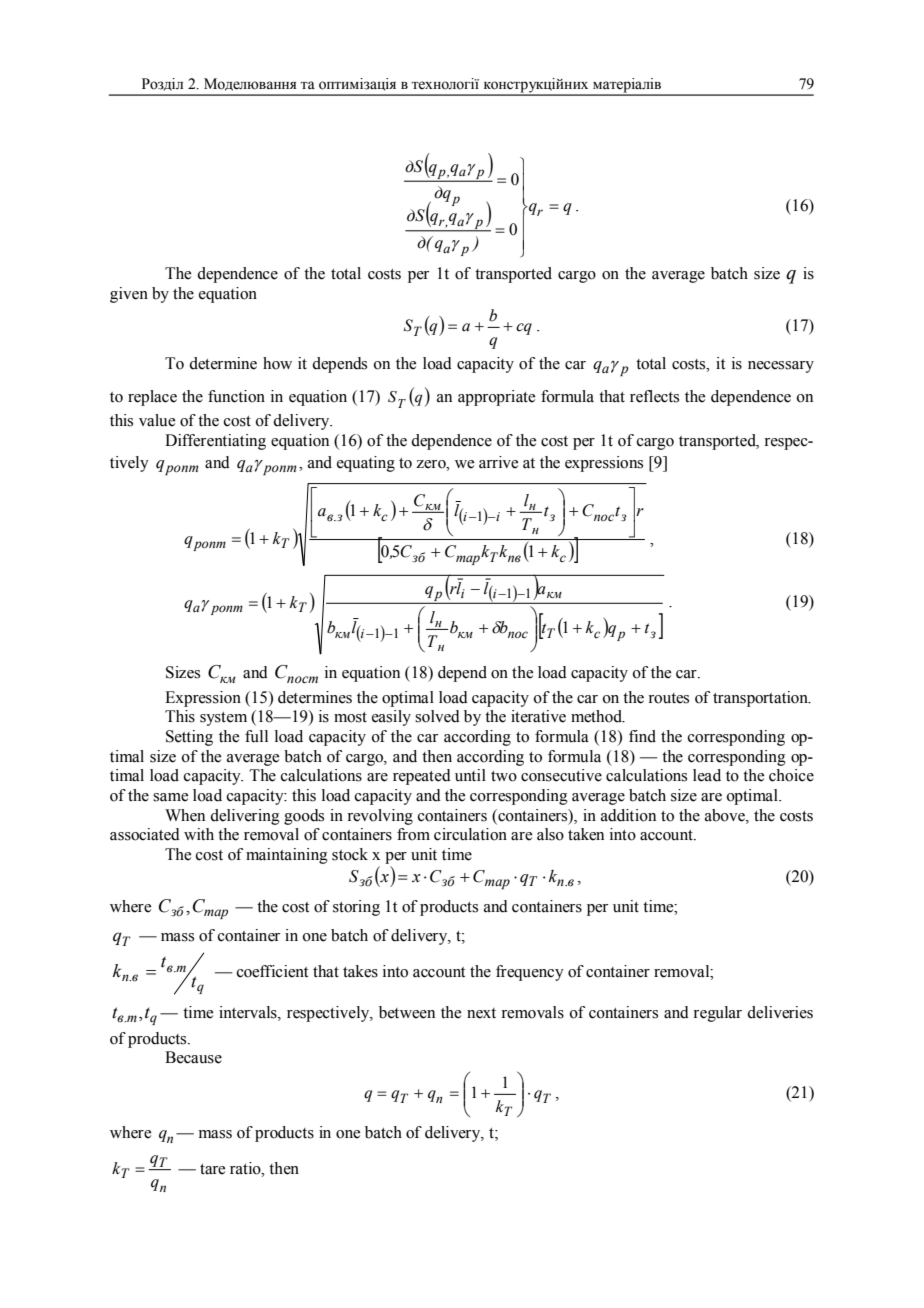  What do you see at coordinates (189, 738) in the image?
I see `Setting` at bounding box center [189, 738].
